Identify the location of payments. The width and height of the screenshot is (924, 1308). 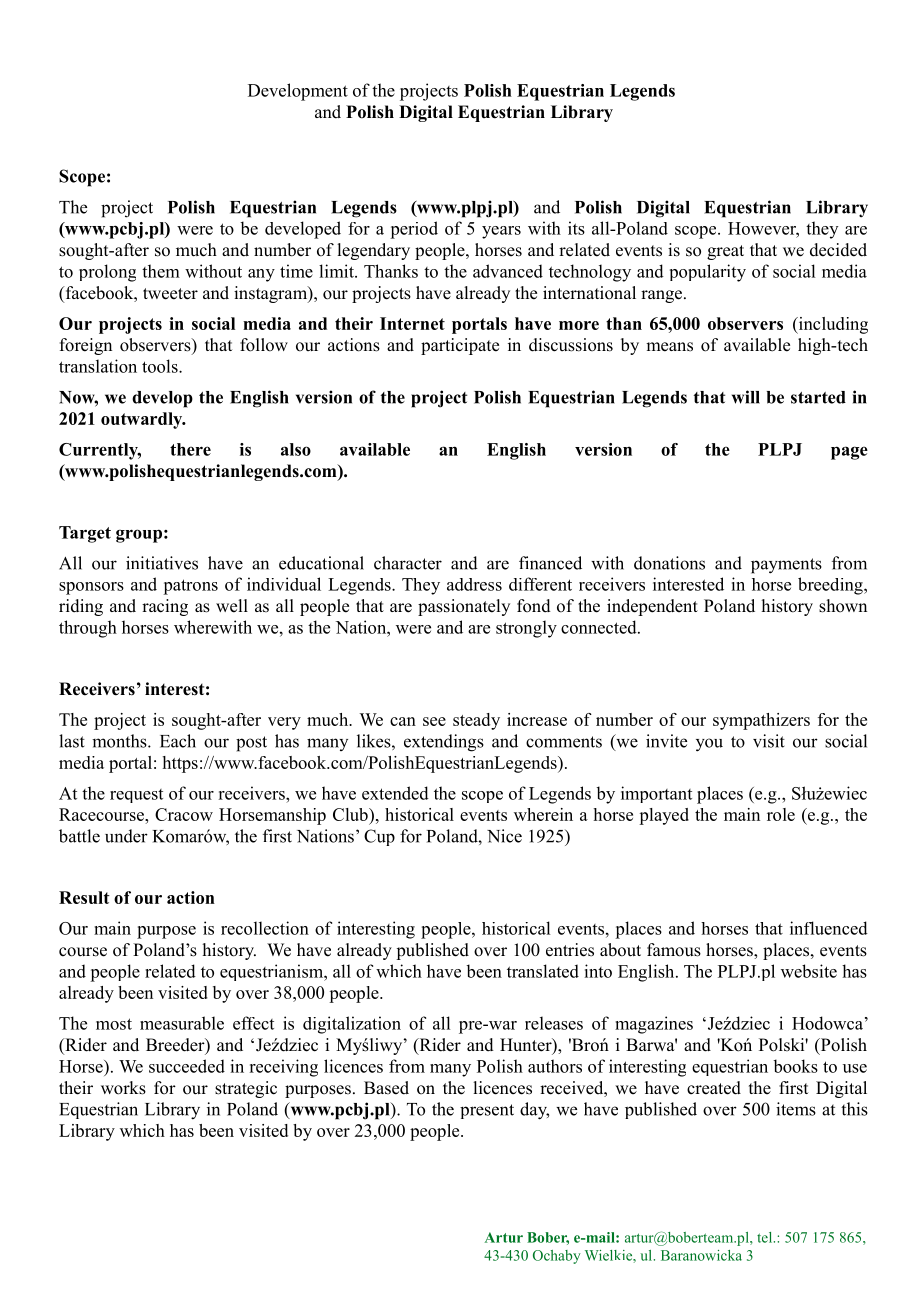
(786, 566).
